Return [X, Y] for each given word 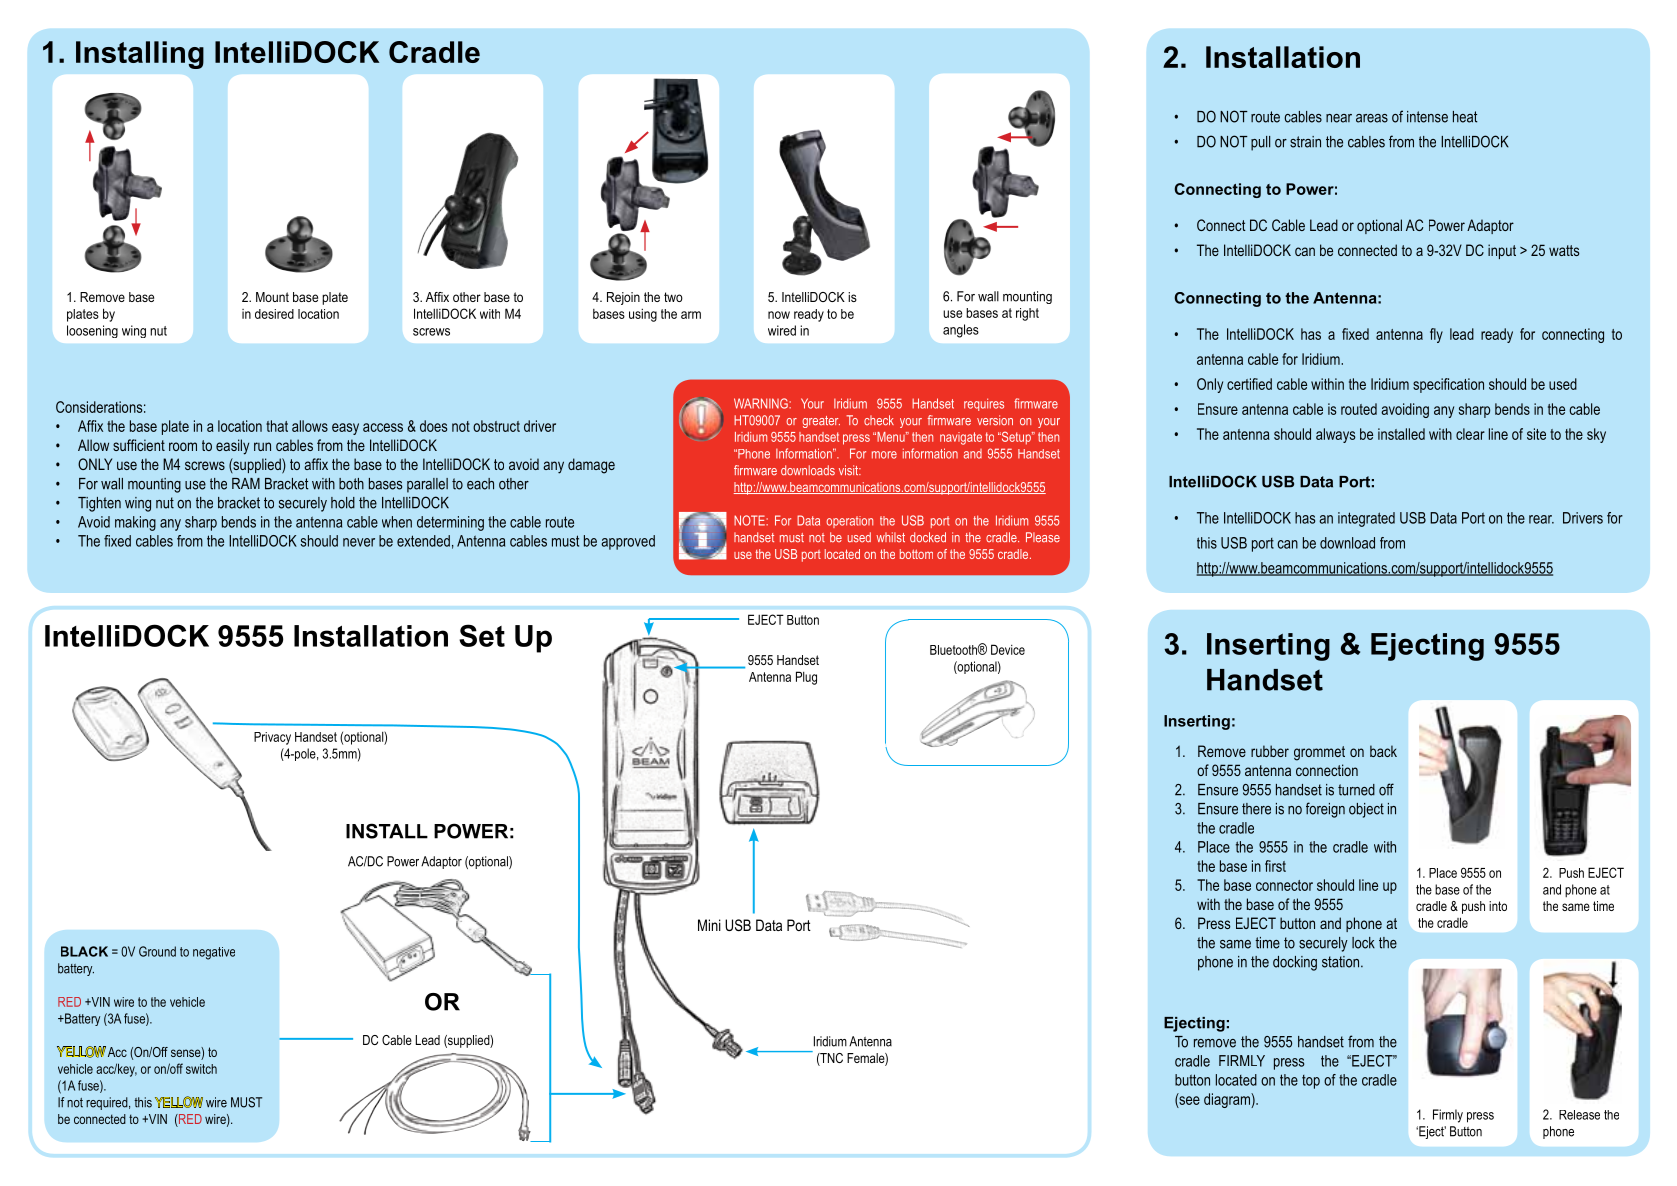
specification [1448, 385]
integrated [1366, 519]
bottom [916, 554]
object [1366, 810]
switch [201, 1069]
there [1256, 809]
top [1311, 1082]
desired [274, 314]
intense [1427, 117]
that [277, 426]
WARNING [762, 403]
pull [1260, 143]
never [359, 542]
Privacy [272, 738]
